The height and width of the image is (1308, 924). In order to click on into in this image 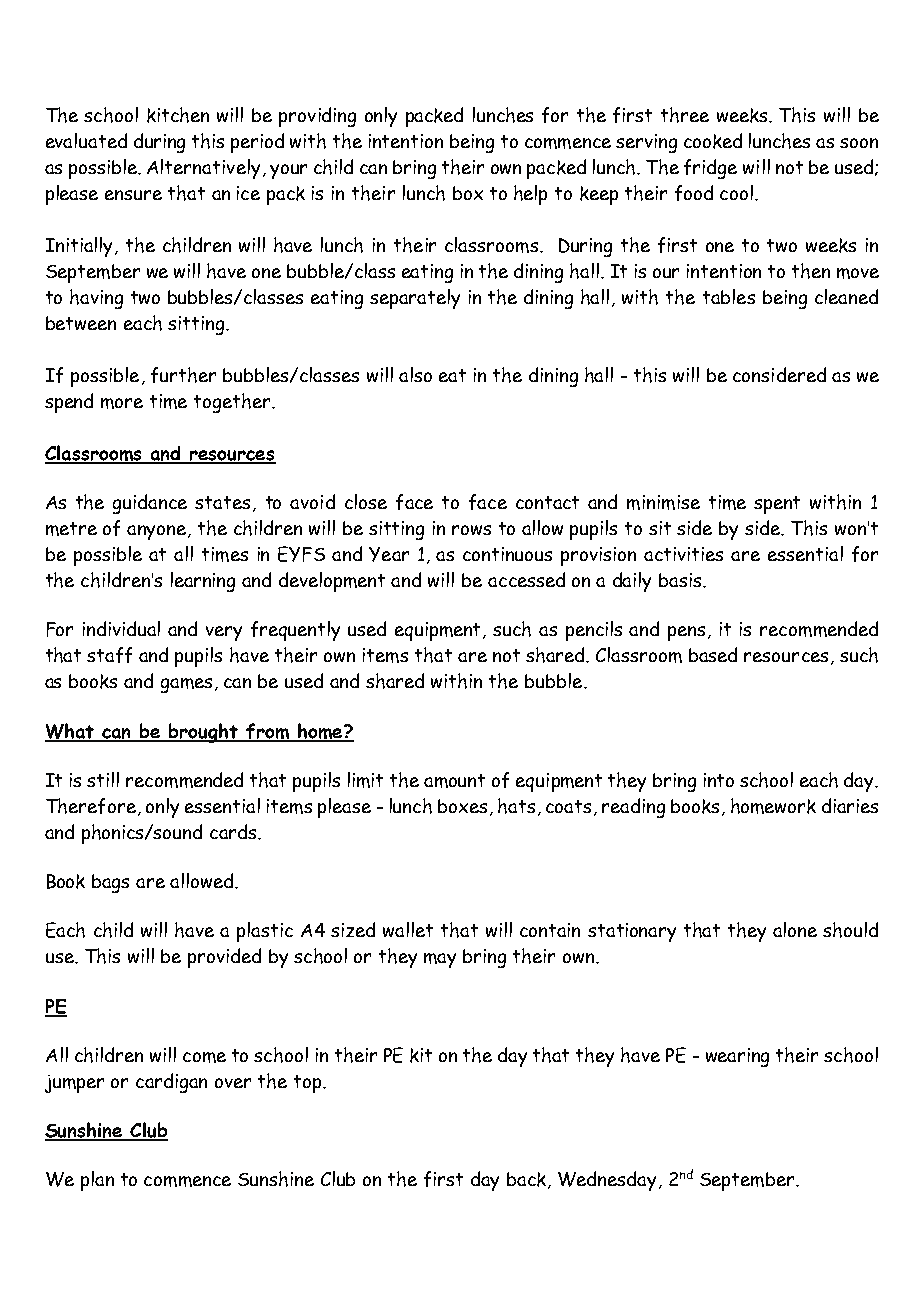, I will do `click(719, 780)`.
